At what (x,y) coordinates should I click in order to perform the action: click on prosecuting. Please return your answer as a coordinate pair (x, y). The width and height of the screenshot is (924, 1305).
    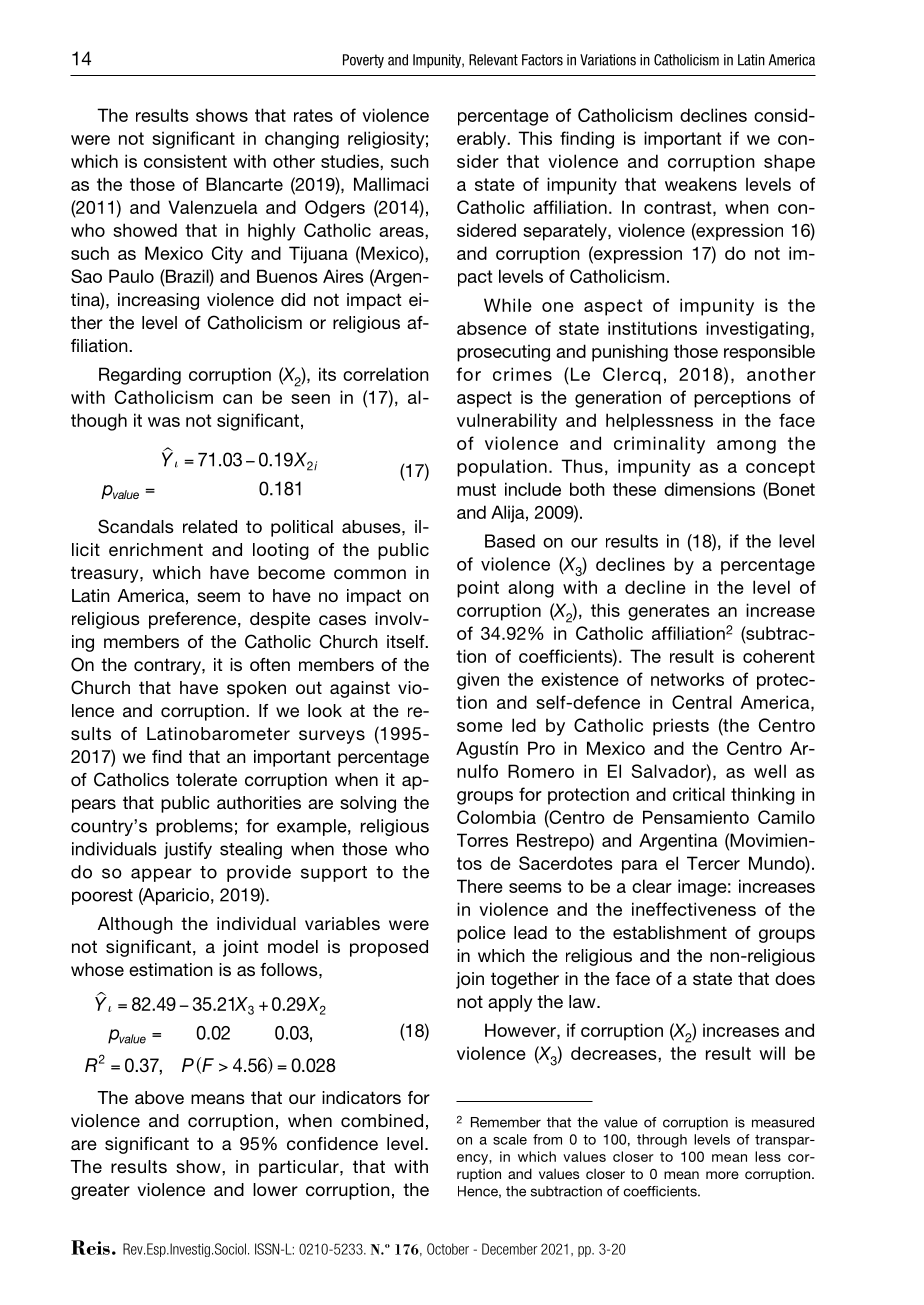
    Looking at the image, I should click on (503, 353).
